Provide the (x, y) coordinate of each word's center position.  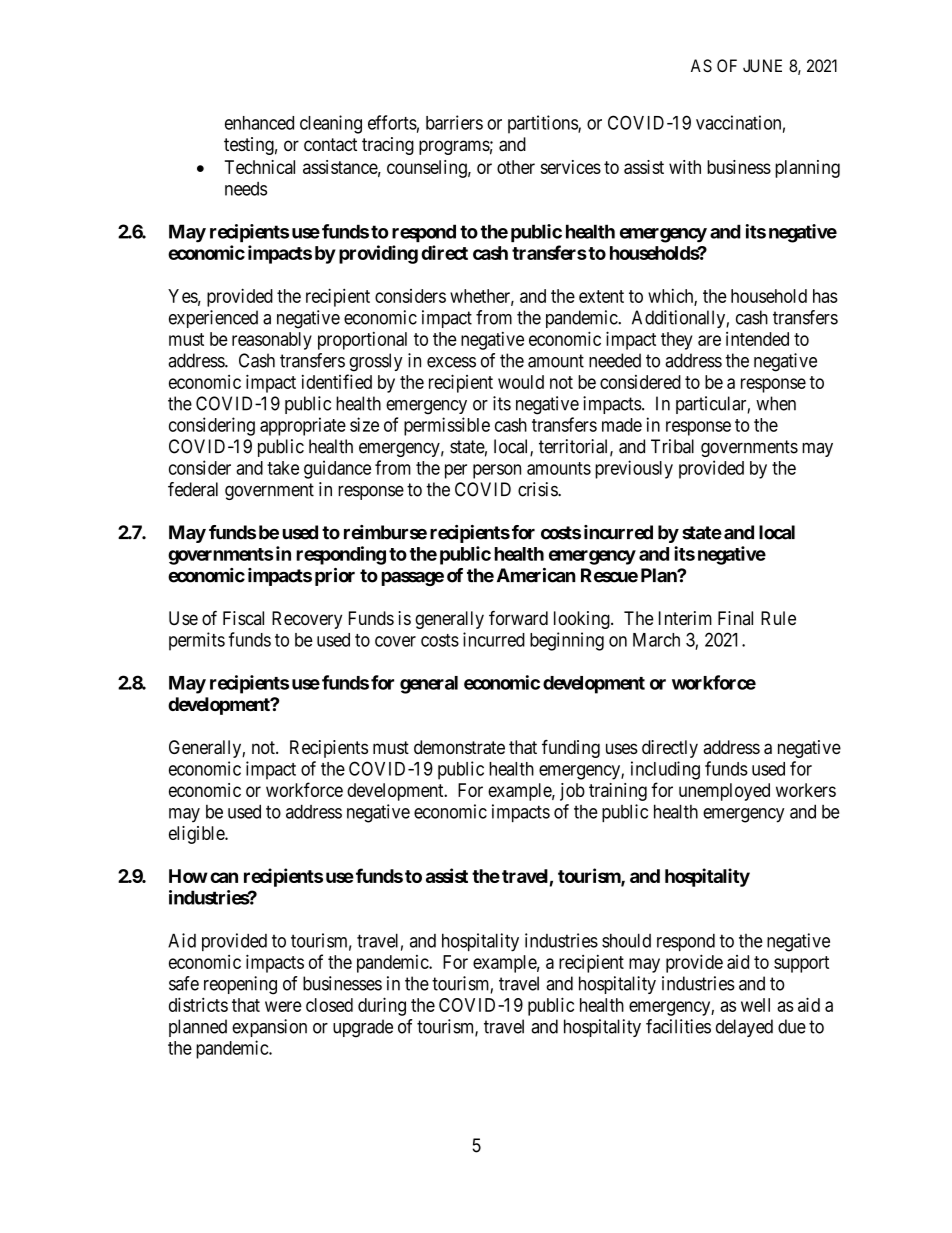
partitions (543, 124)
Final (735, 618)
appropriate (303, 426)
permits (197, 641)
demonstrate (459, 747)
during (382, 1006)
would (521, 382)
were (283, 1006)
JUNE (762, 65)
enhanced (259, 123)
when (776, 403)
